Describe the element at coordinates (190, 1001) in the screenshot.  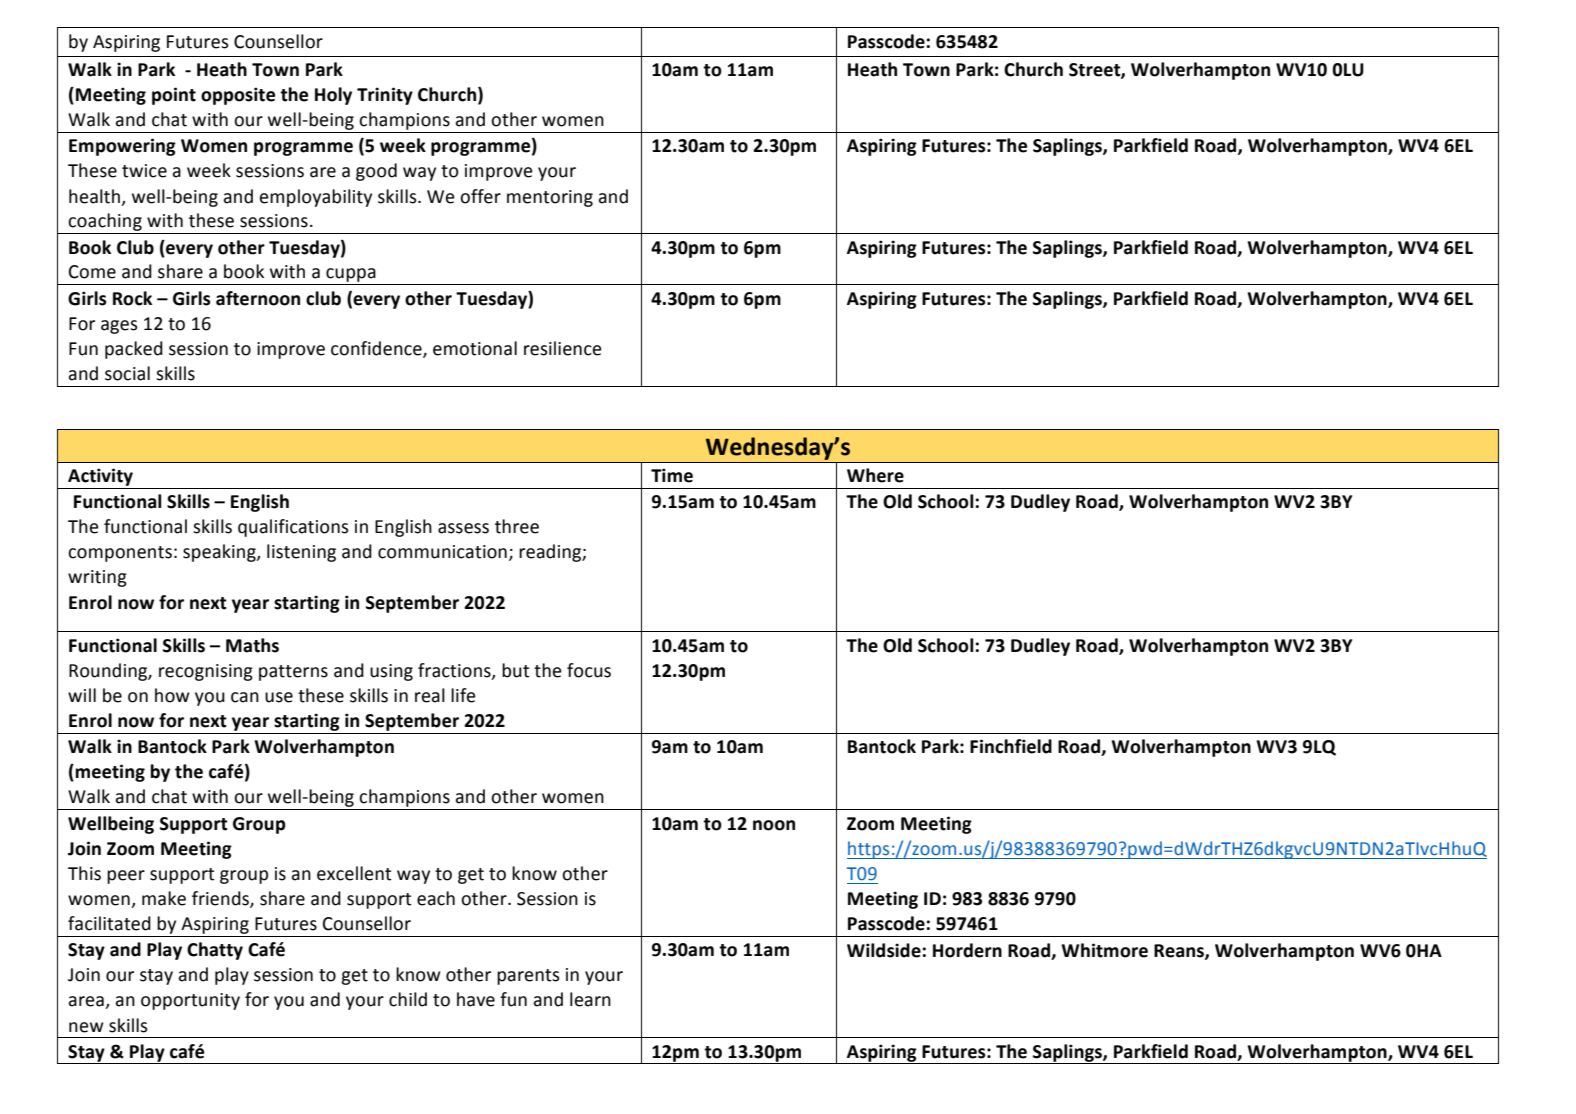
I see `opportunity` at that location.
